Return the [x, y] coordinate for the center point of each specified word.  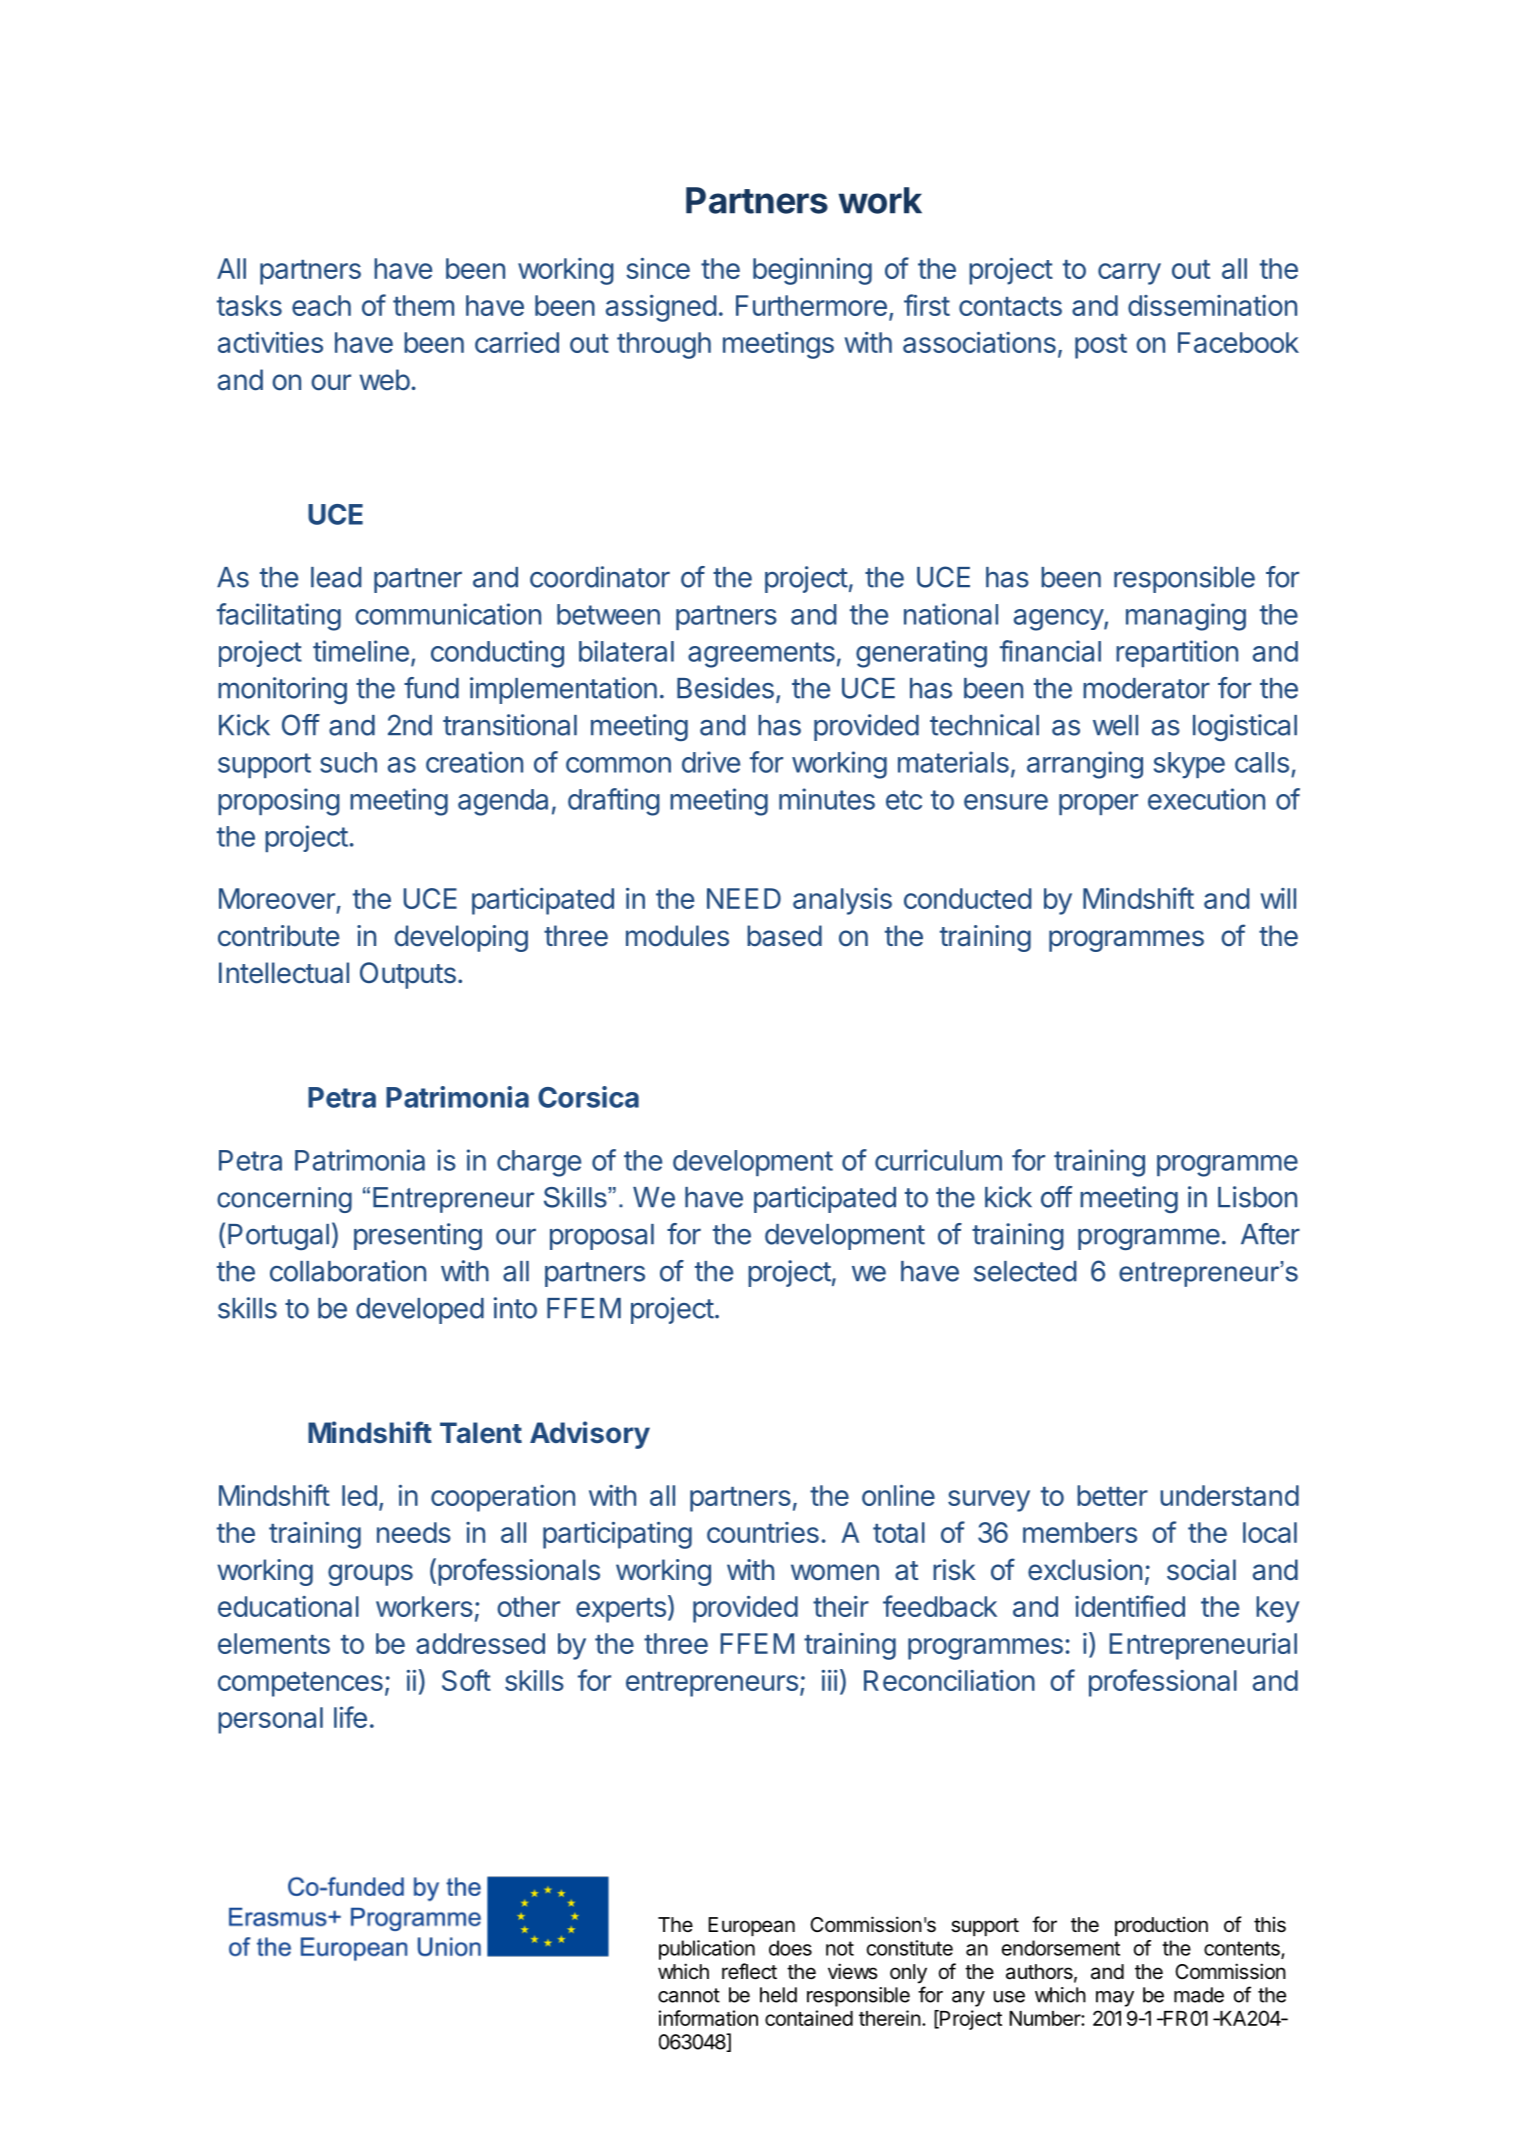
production [1161, 1926]
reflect [749, 1971]
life [350, 1717]
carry [1129, 274]
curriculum [938, 1160]
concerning [284, 1200]
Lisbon [1257, 1197]
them [423, 305]
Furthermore [811, 305]
